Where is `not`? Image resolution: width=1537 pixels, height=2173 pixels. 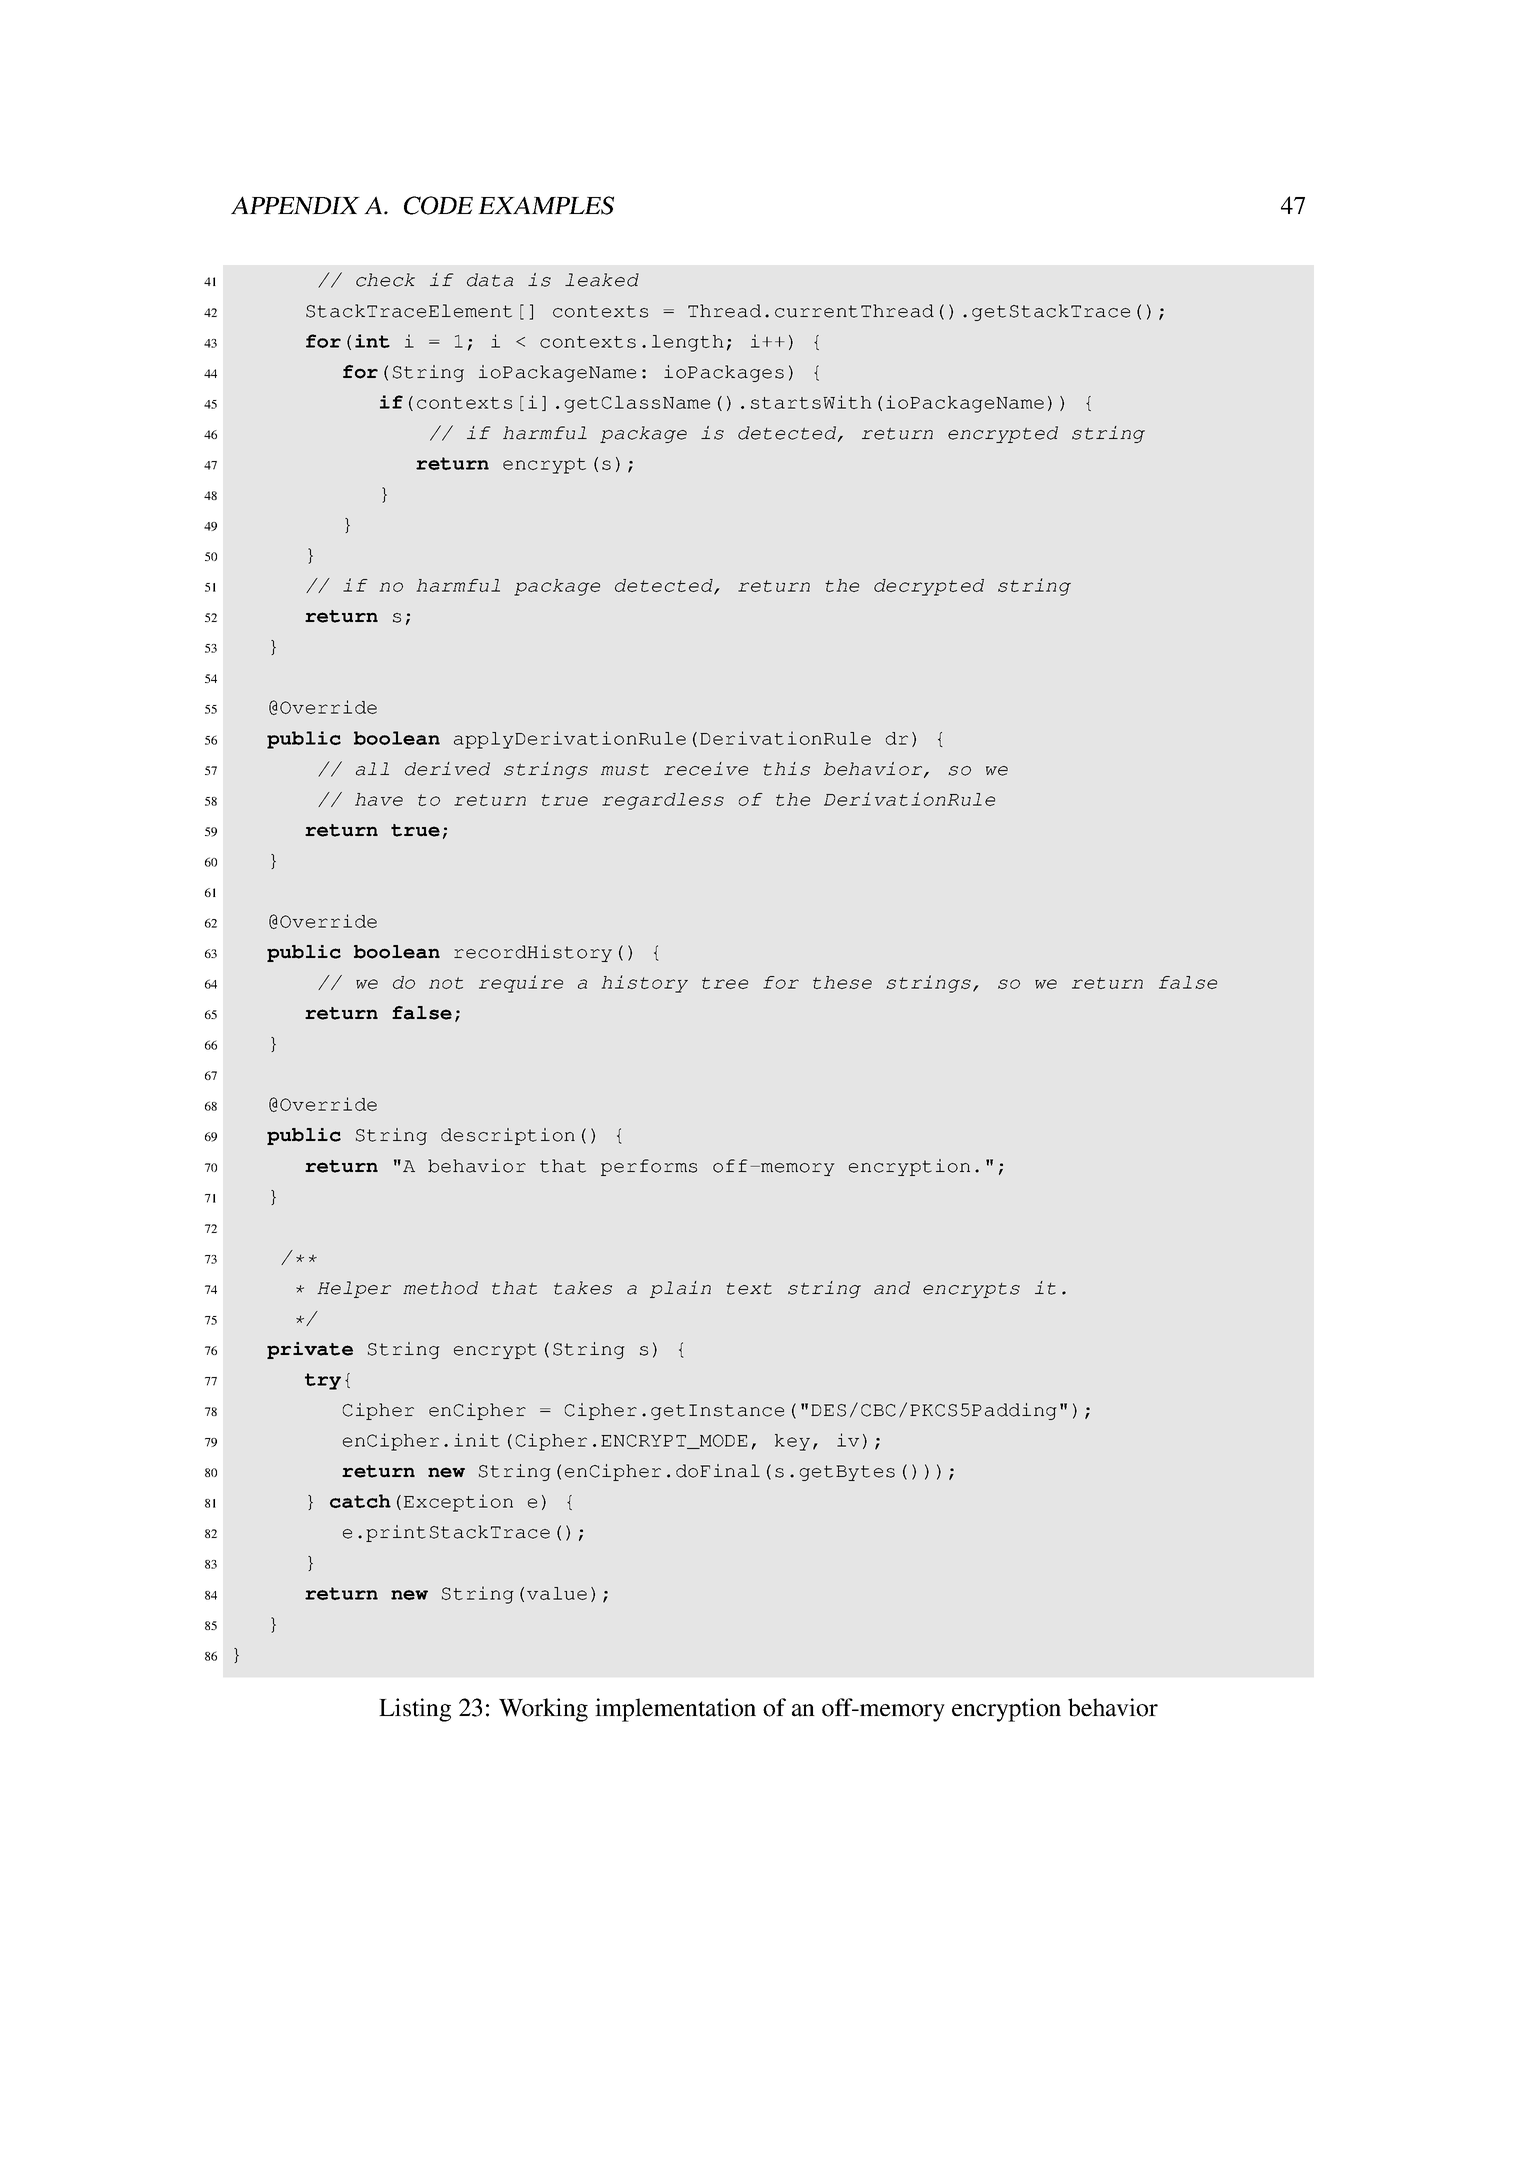 not is located at coordinates (446, 983).
